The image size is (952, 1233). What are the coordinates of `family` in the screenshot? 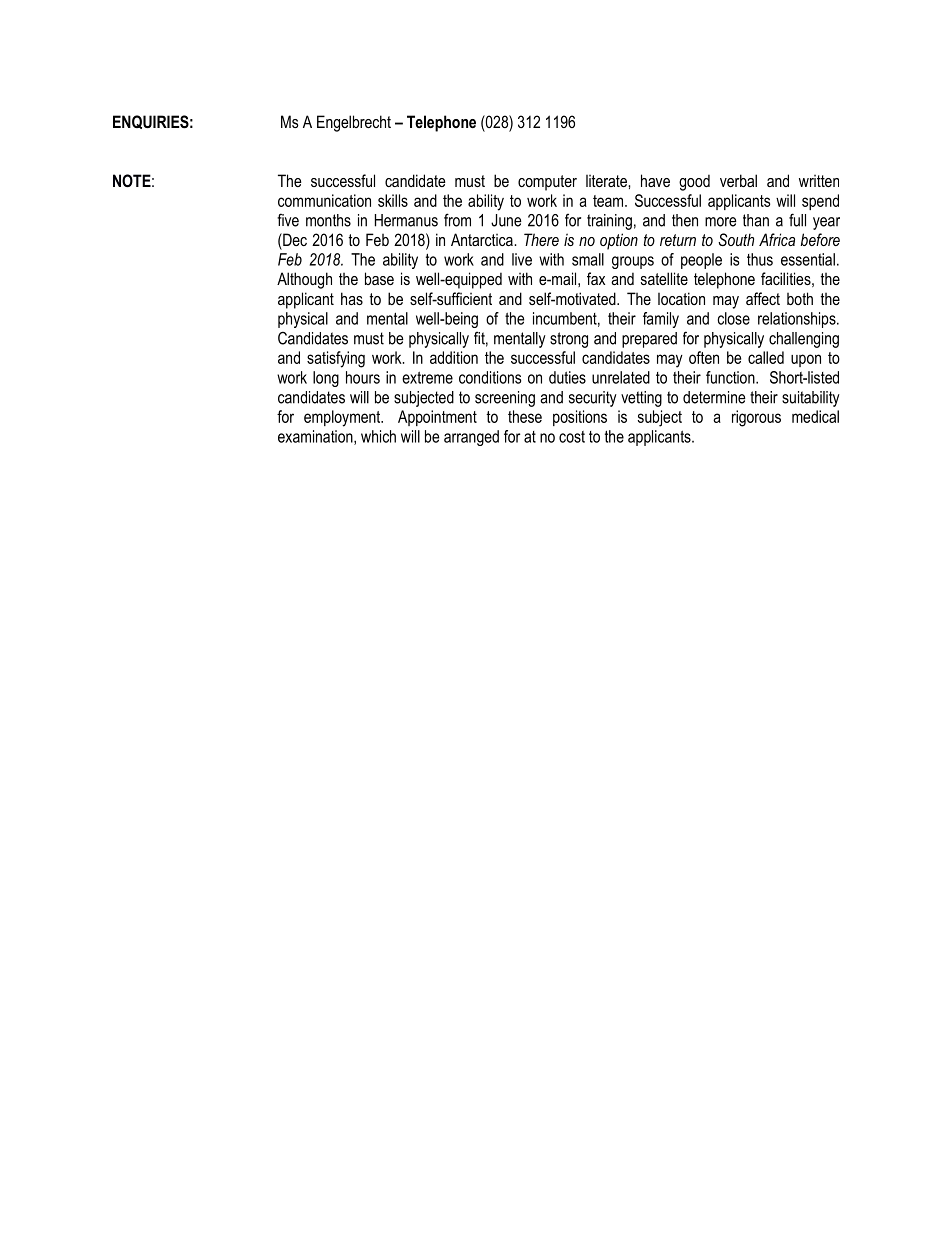 It's located at (661, 320).
